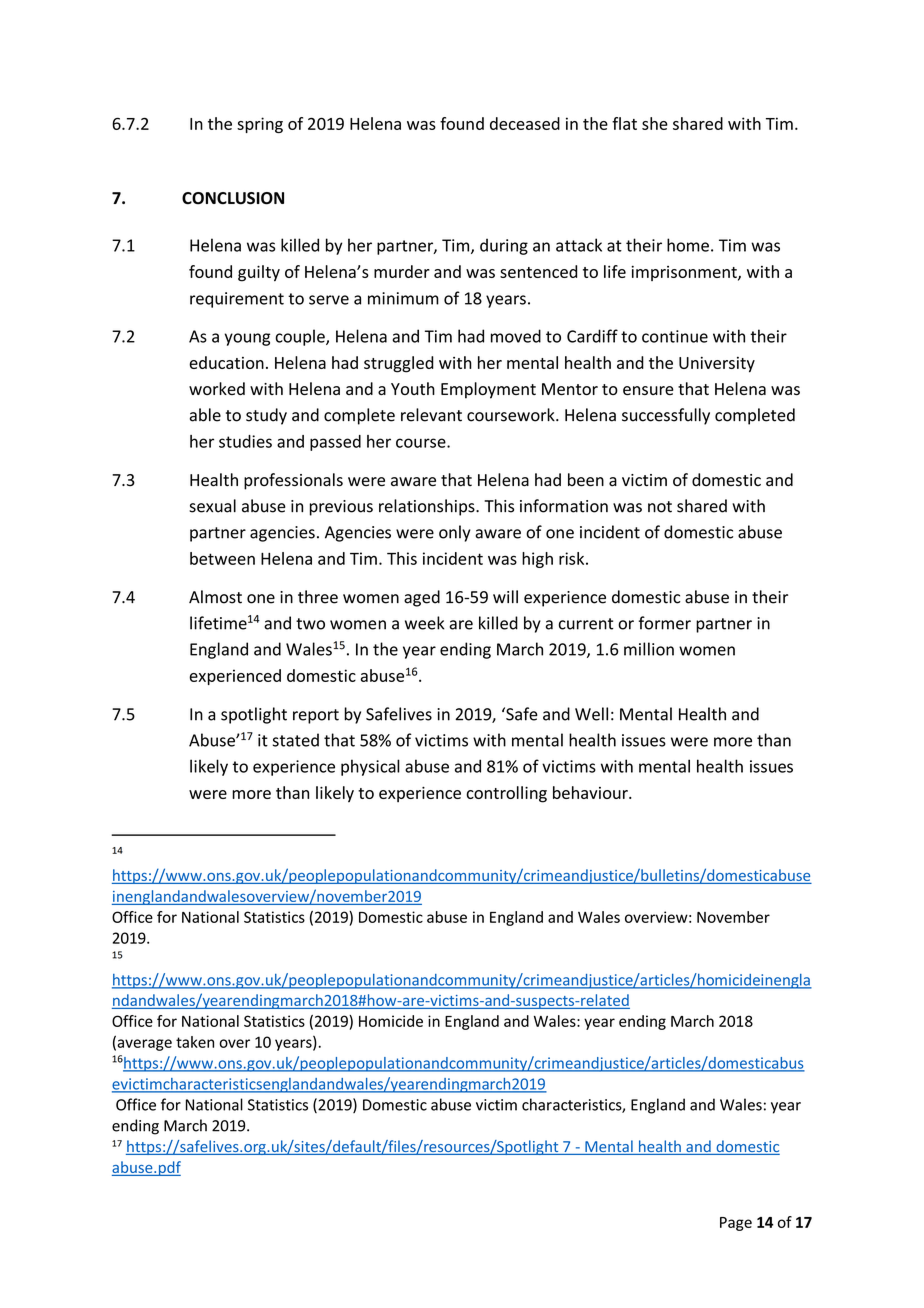  Describe the element at coordinates (260, 125) in the screenshot. I see `spring` at that location.
